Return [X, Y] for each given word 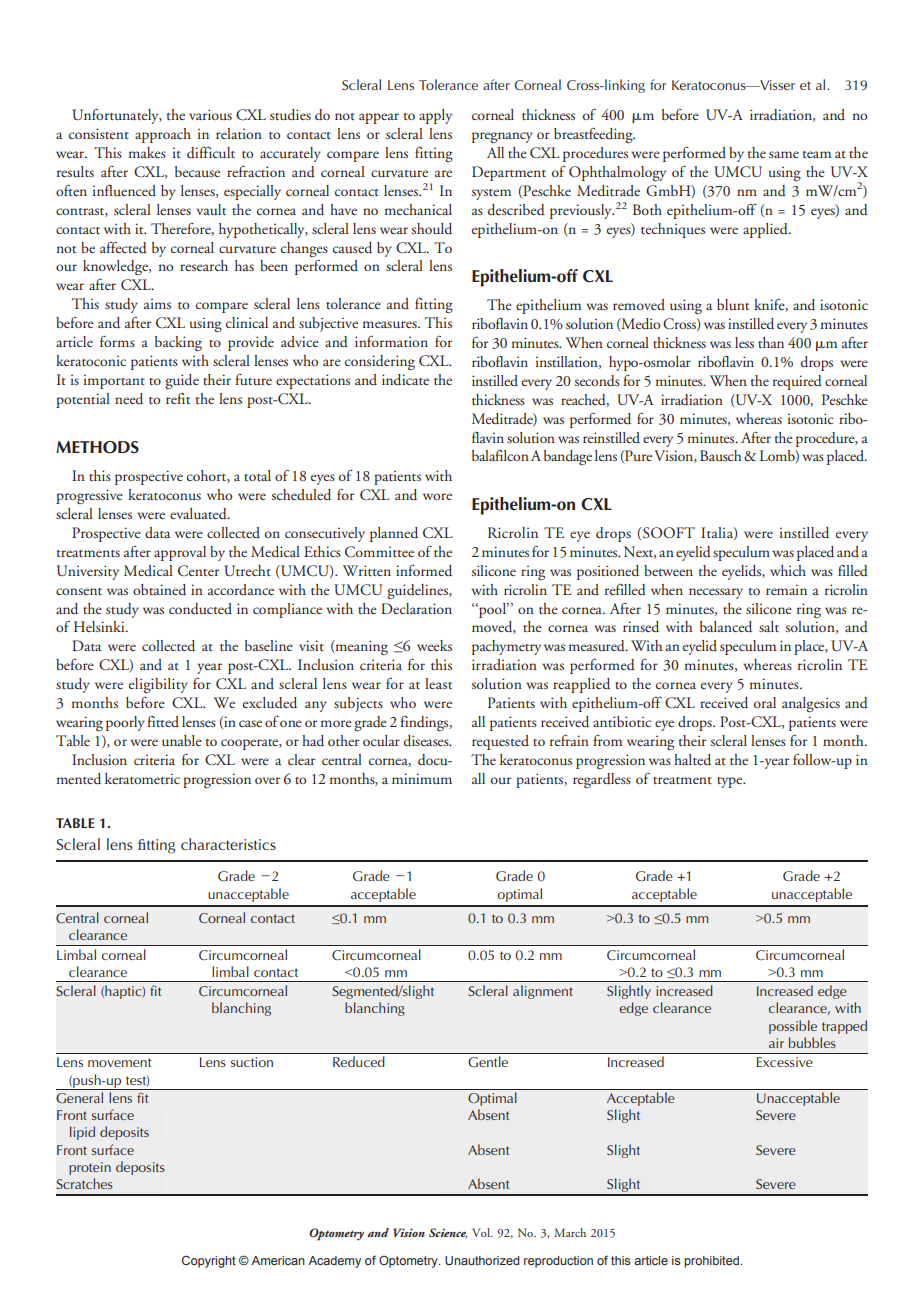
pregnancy [502, 137]
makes [147, 152]
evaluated [199, 514]
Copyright [209, 1261]
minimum [422, 778]
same [784, 154]
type [731, 782]
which [788, 570]
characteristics [228, 844]
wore [437, 496]
